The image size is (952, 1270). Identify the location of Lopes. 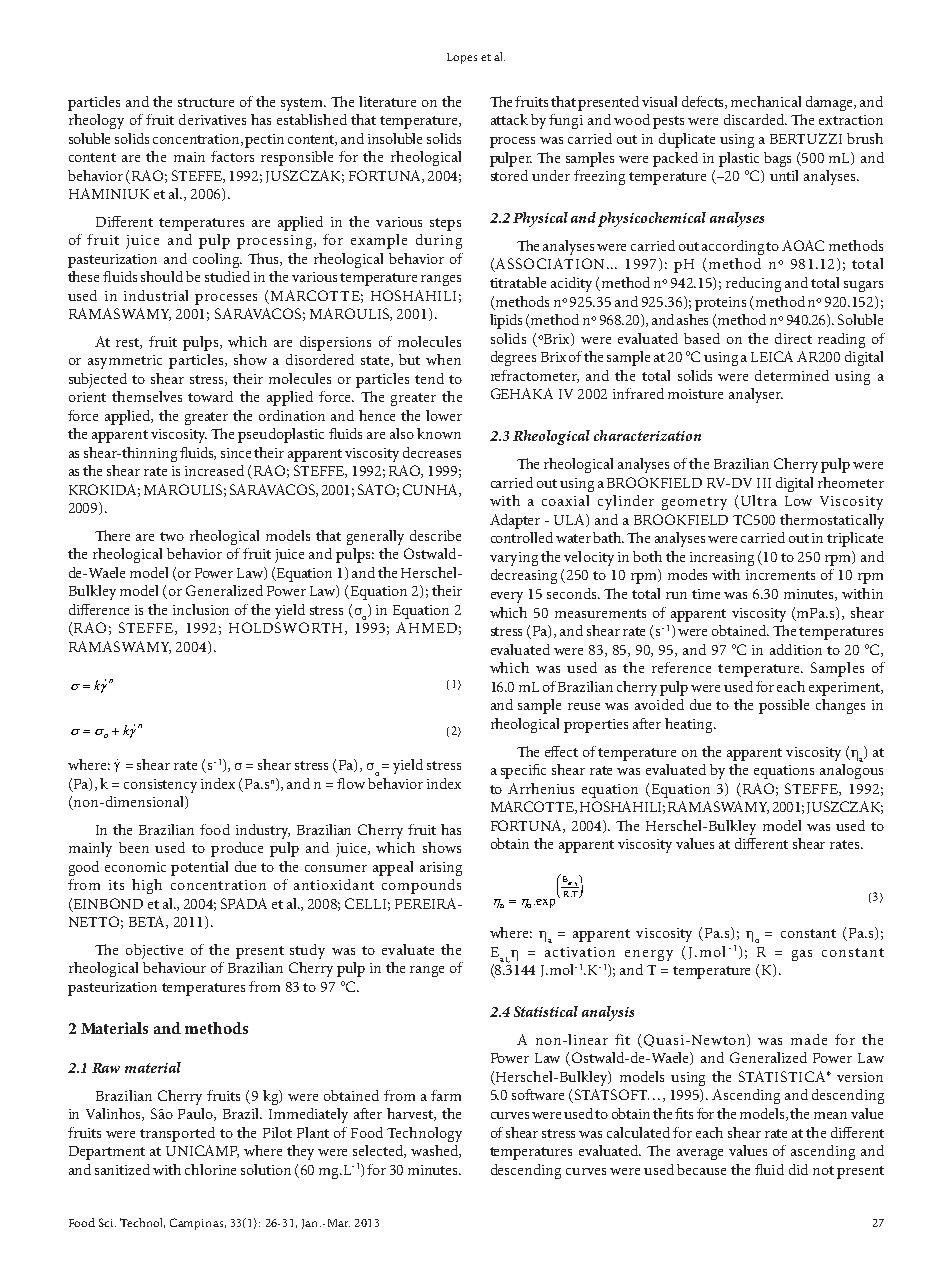
(462, 58).
